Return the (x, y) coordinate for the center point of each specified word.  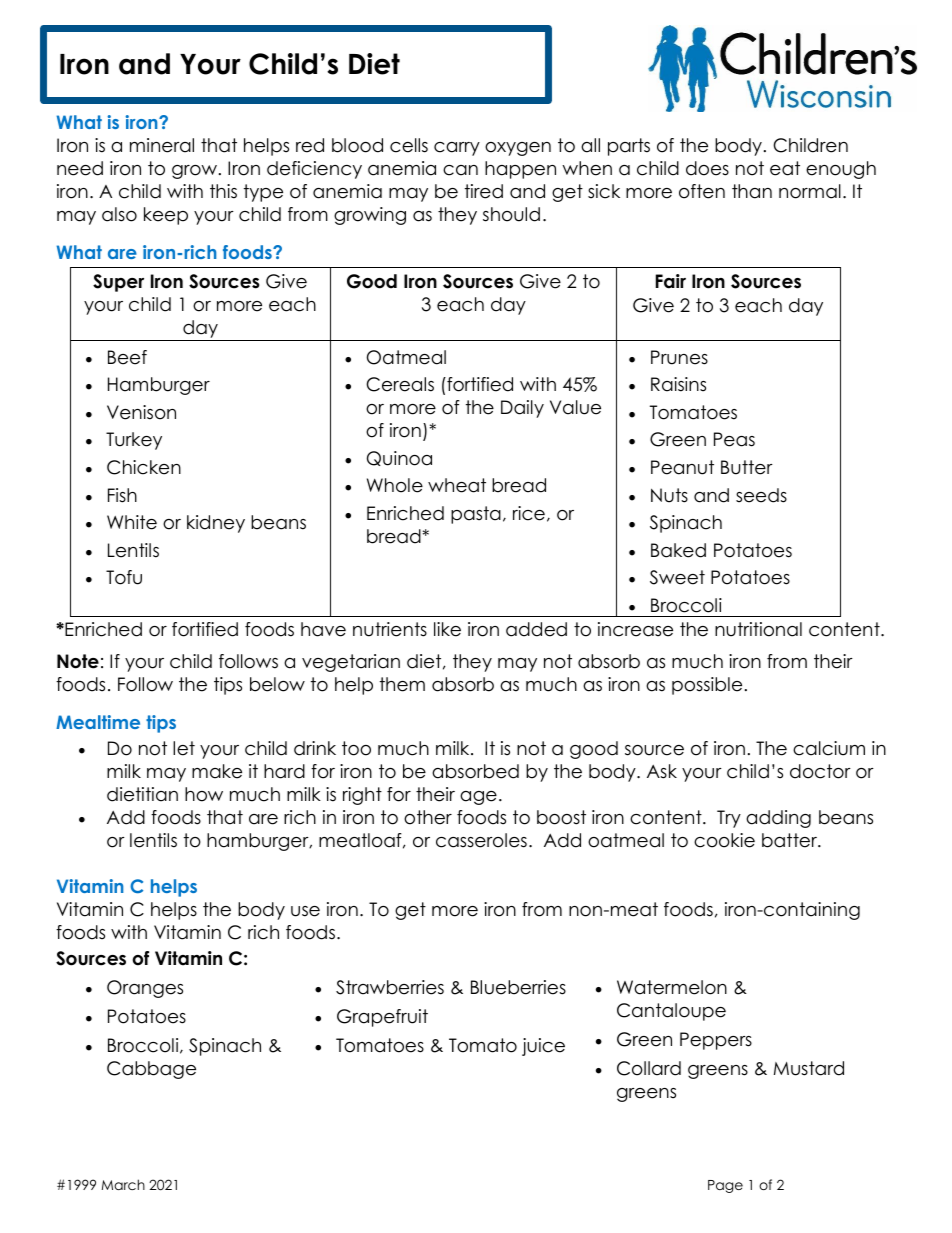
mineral (162, 145)
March (123, 1184)
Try (729, 819)
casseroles (481, 840)
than (752, 191)
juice (543, 1047)
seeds (761, 495)
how (204, 794)
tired (484, 191)
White (132, 522)
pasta (476, 515)
